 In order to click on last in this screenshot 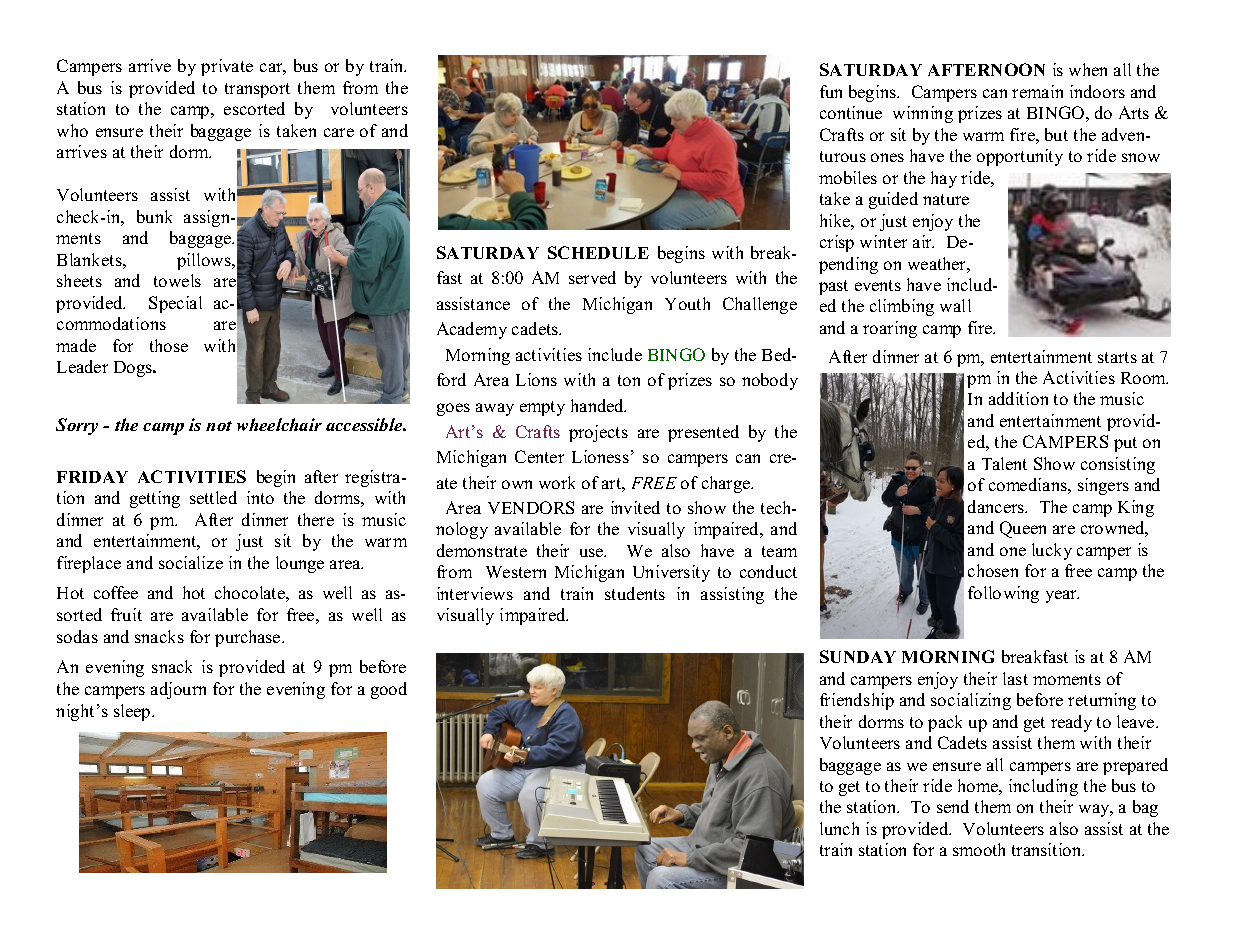, I will do `click(1015, 678)`.
